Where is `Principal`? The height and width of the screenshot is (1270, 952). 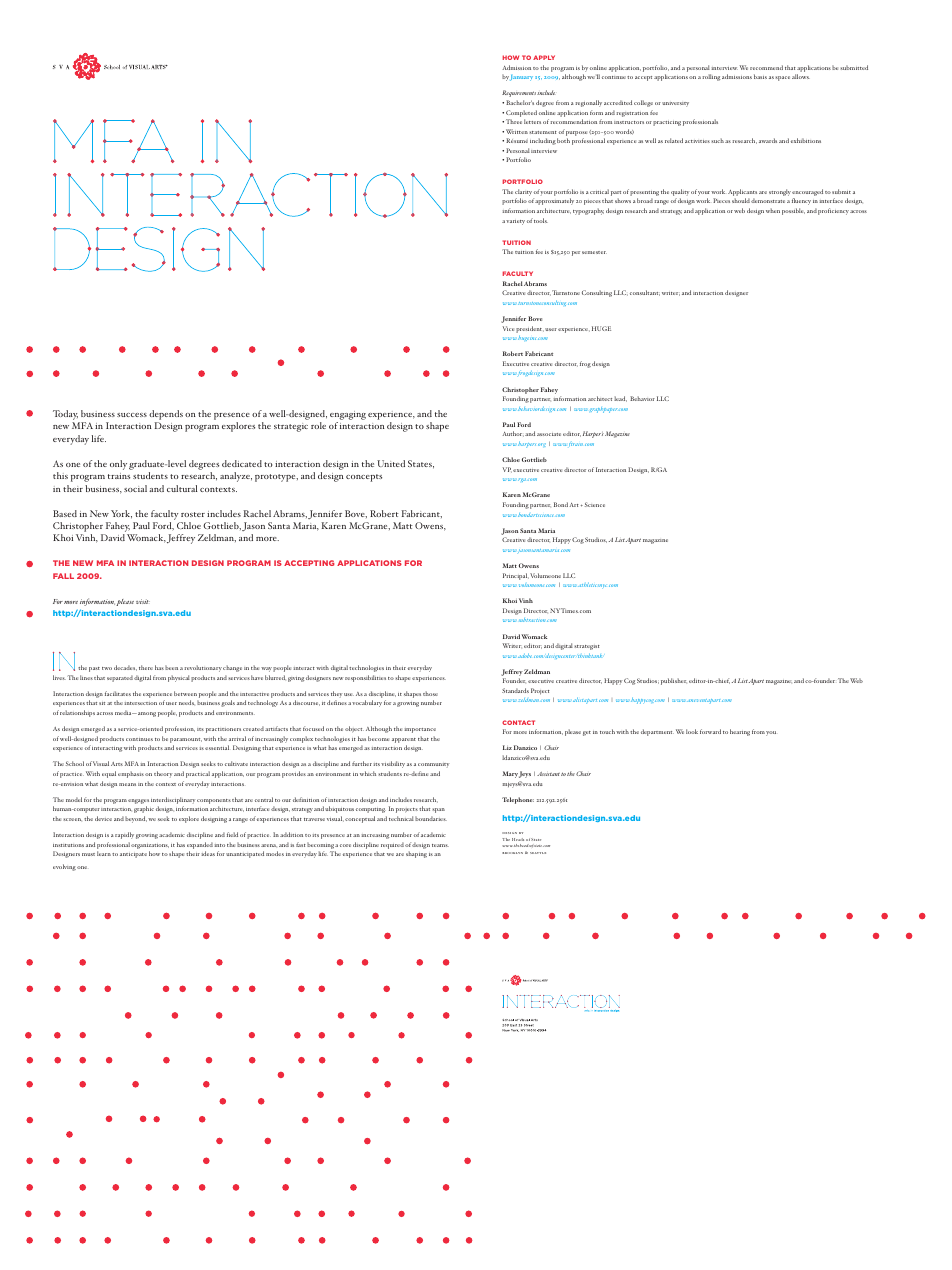
Principal is located at coordinates (516, 576).
